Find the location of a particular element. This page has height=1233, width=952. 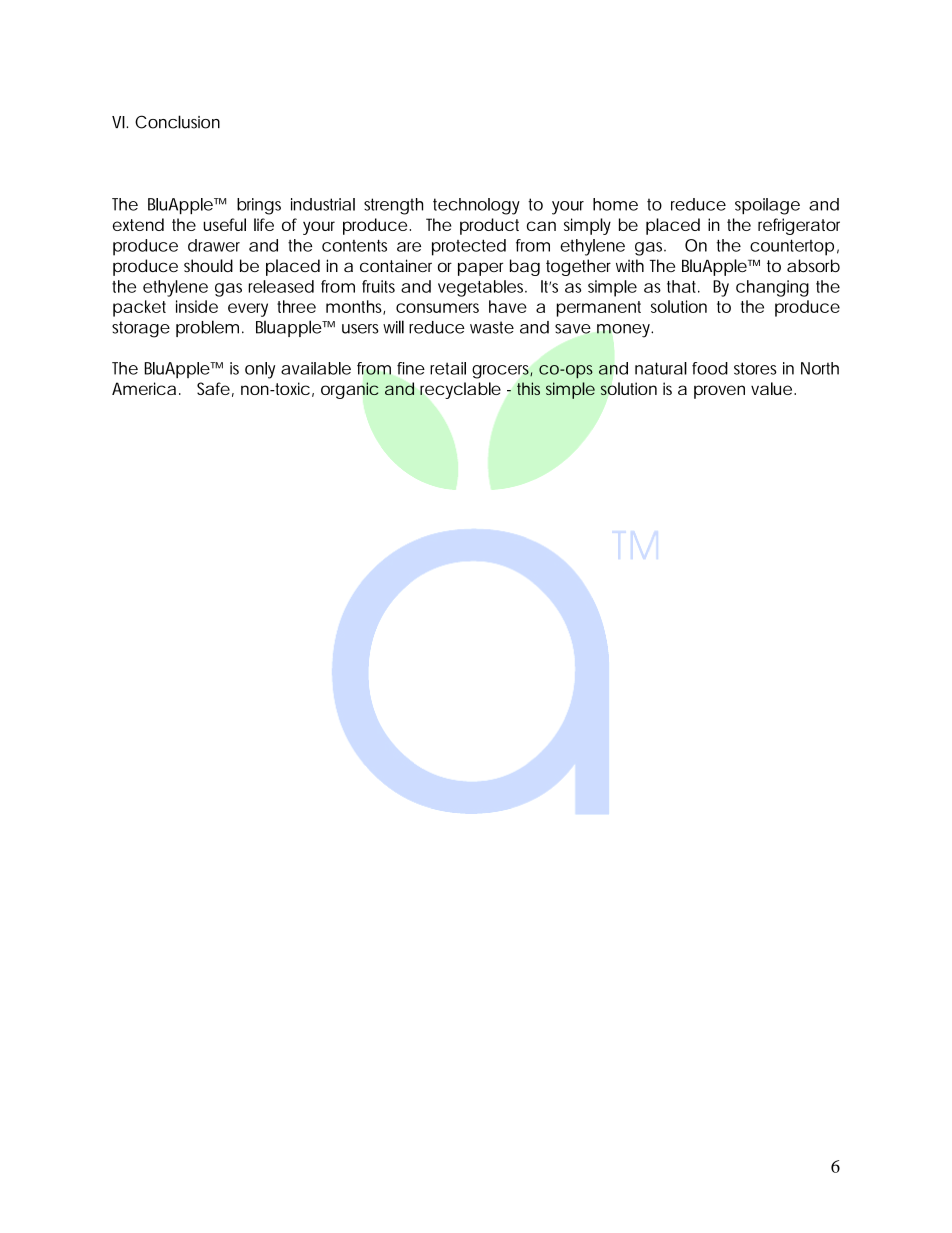

home is located at coordinates (615, 204).
